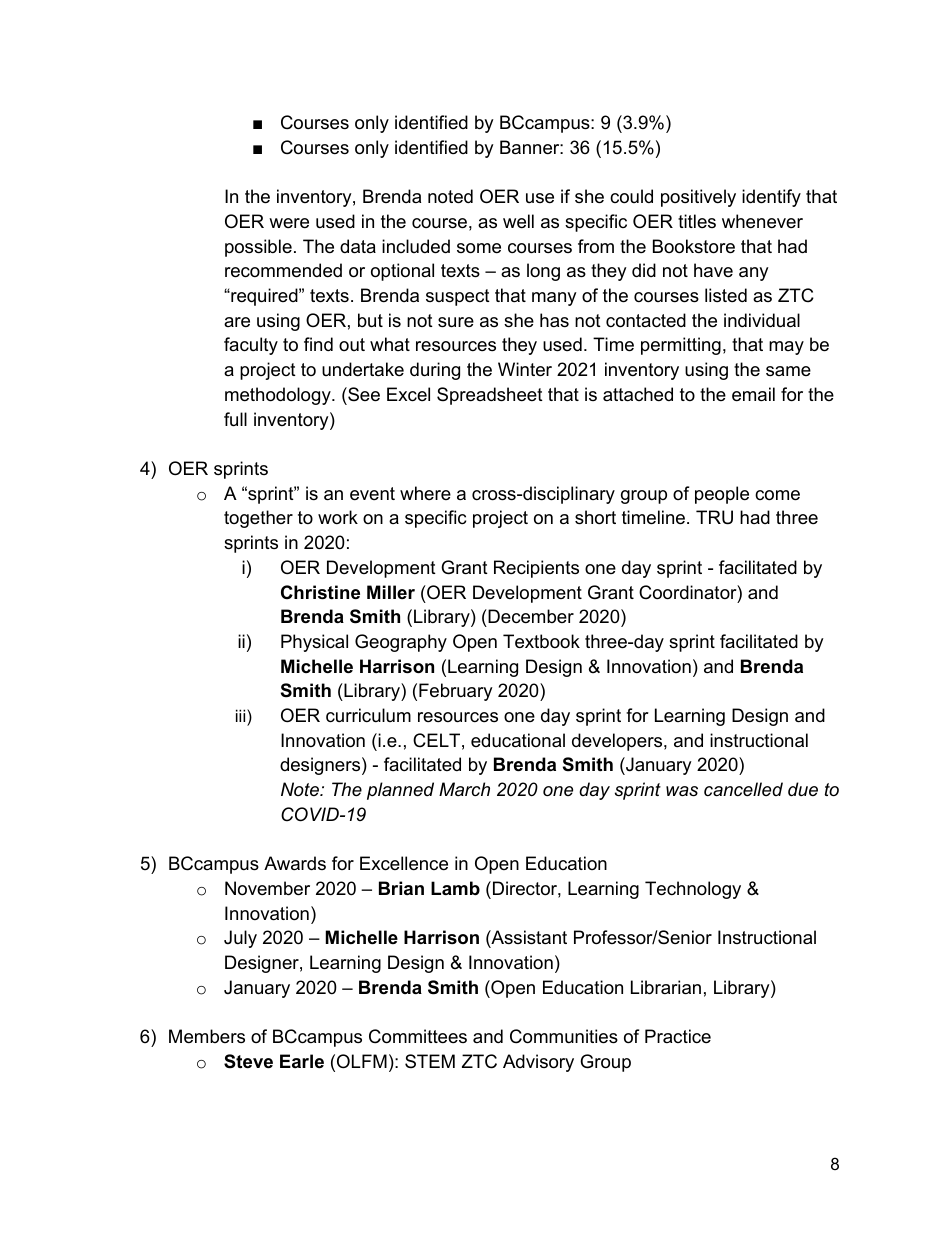 This screenshot has width=952, height=1233. Describe the element at coordinates (518, 221) in the screenshot. I see `well` at that location.
